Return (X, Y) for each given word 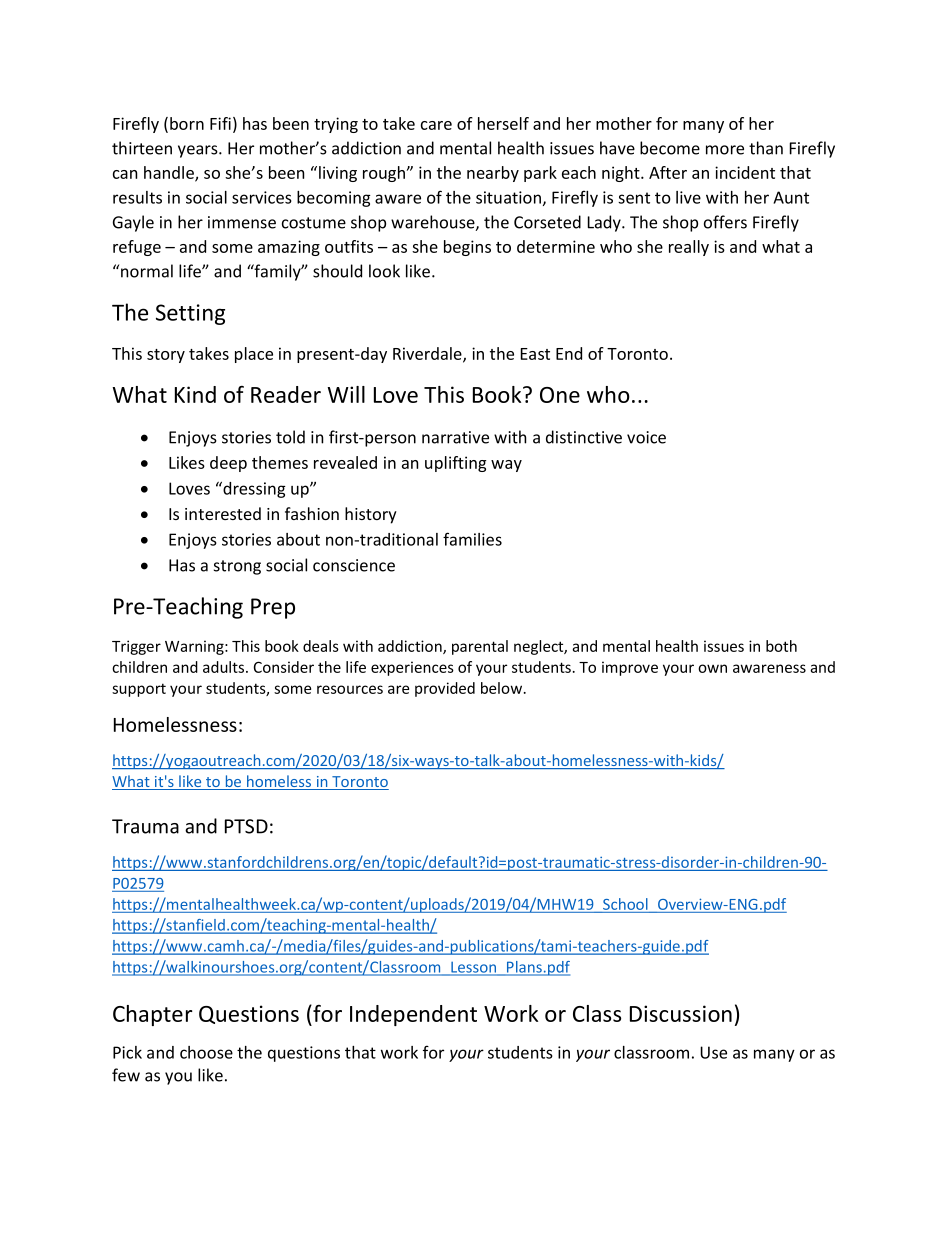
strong (237, 567)
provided (445, 689)
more (725, 150)
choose (206, 1052)
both (781, 646)
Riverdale (428, 354)
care (436, 125)
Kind (195, 394)
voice (646, 437)
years (199, 151)
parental (480, 647)
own (712, 668)
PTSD (246, 826)
